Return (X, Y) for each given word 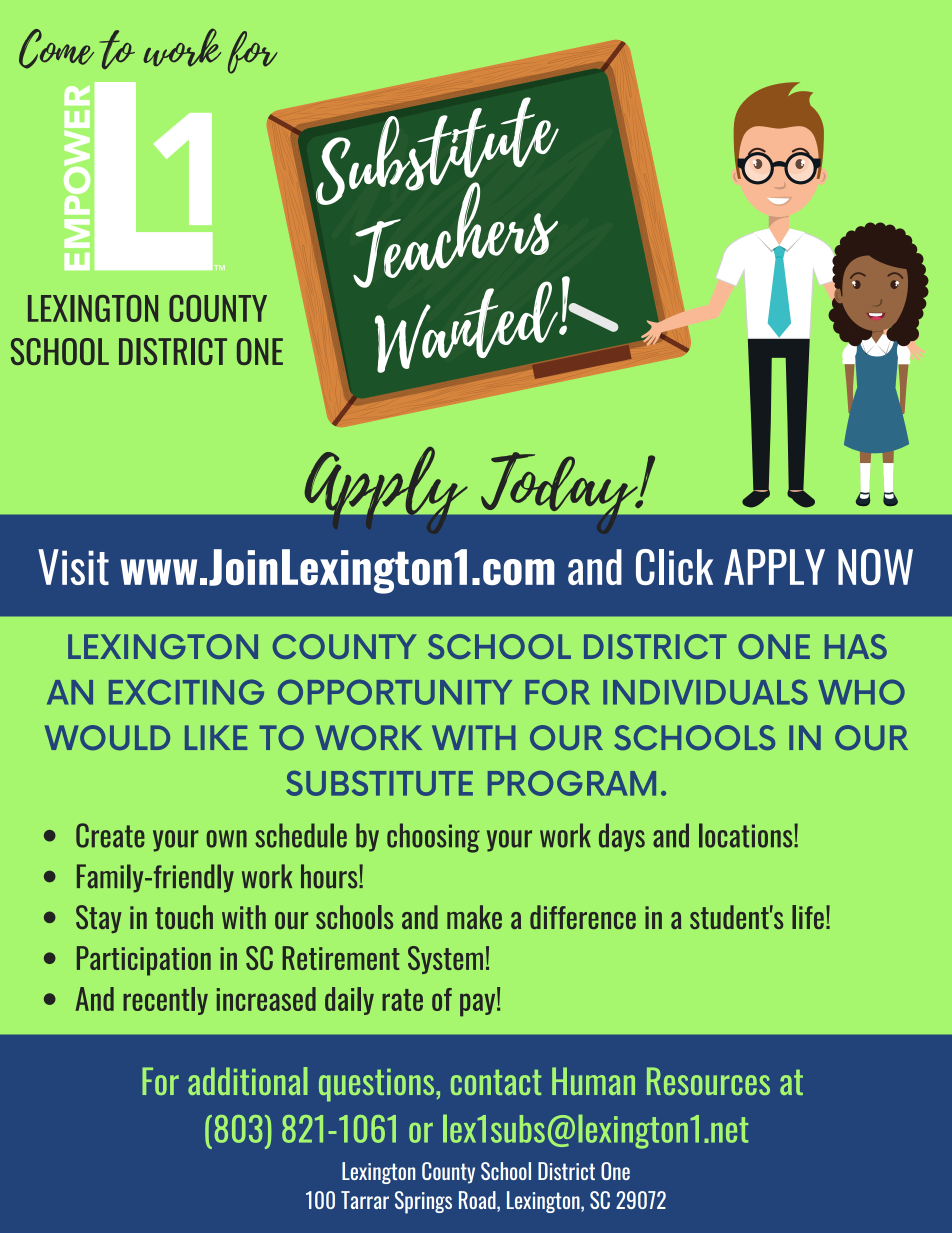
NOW (875, 567)
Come (56, 49)
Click (674, 567)
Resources (708, 1081)
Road (478, 1201)
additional (248, 1081)
